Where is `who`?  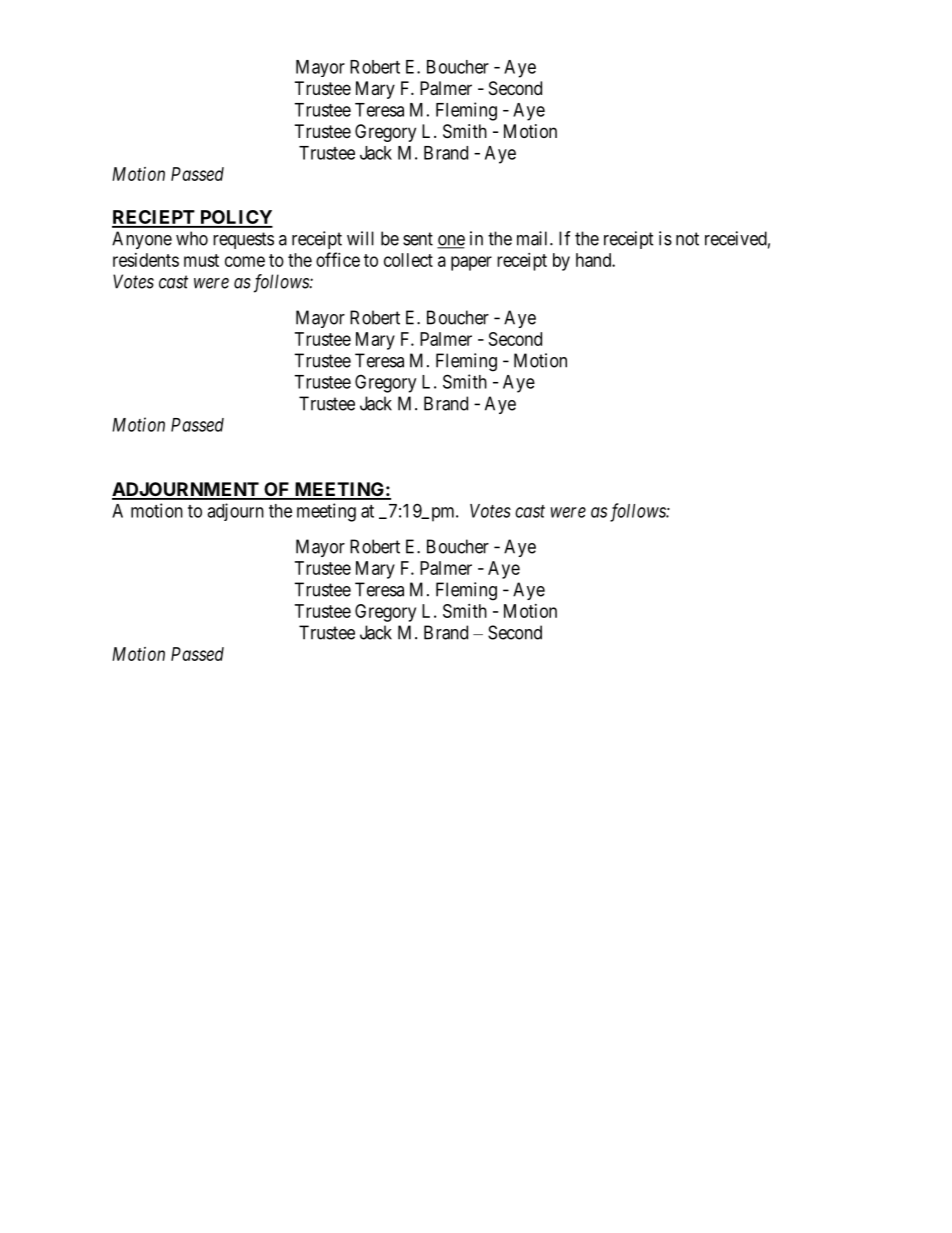 who is located at coordinates (192, 238).
